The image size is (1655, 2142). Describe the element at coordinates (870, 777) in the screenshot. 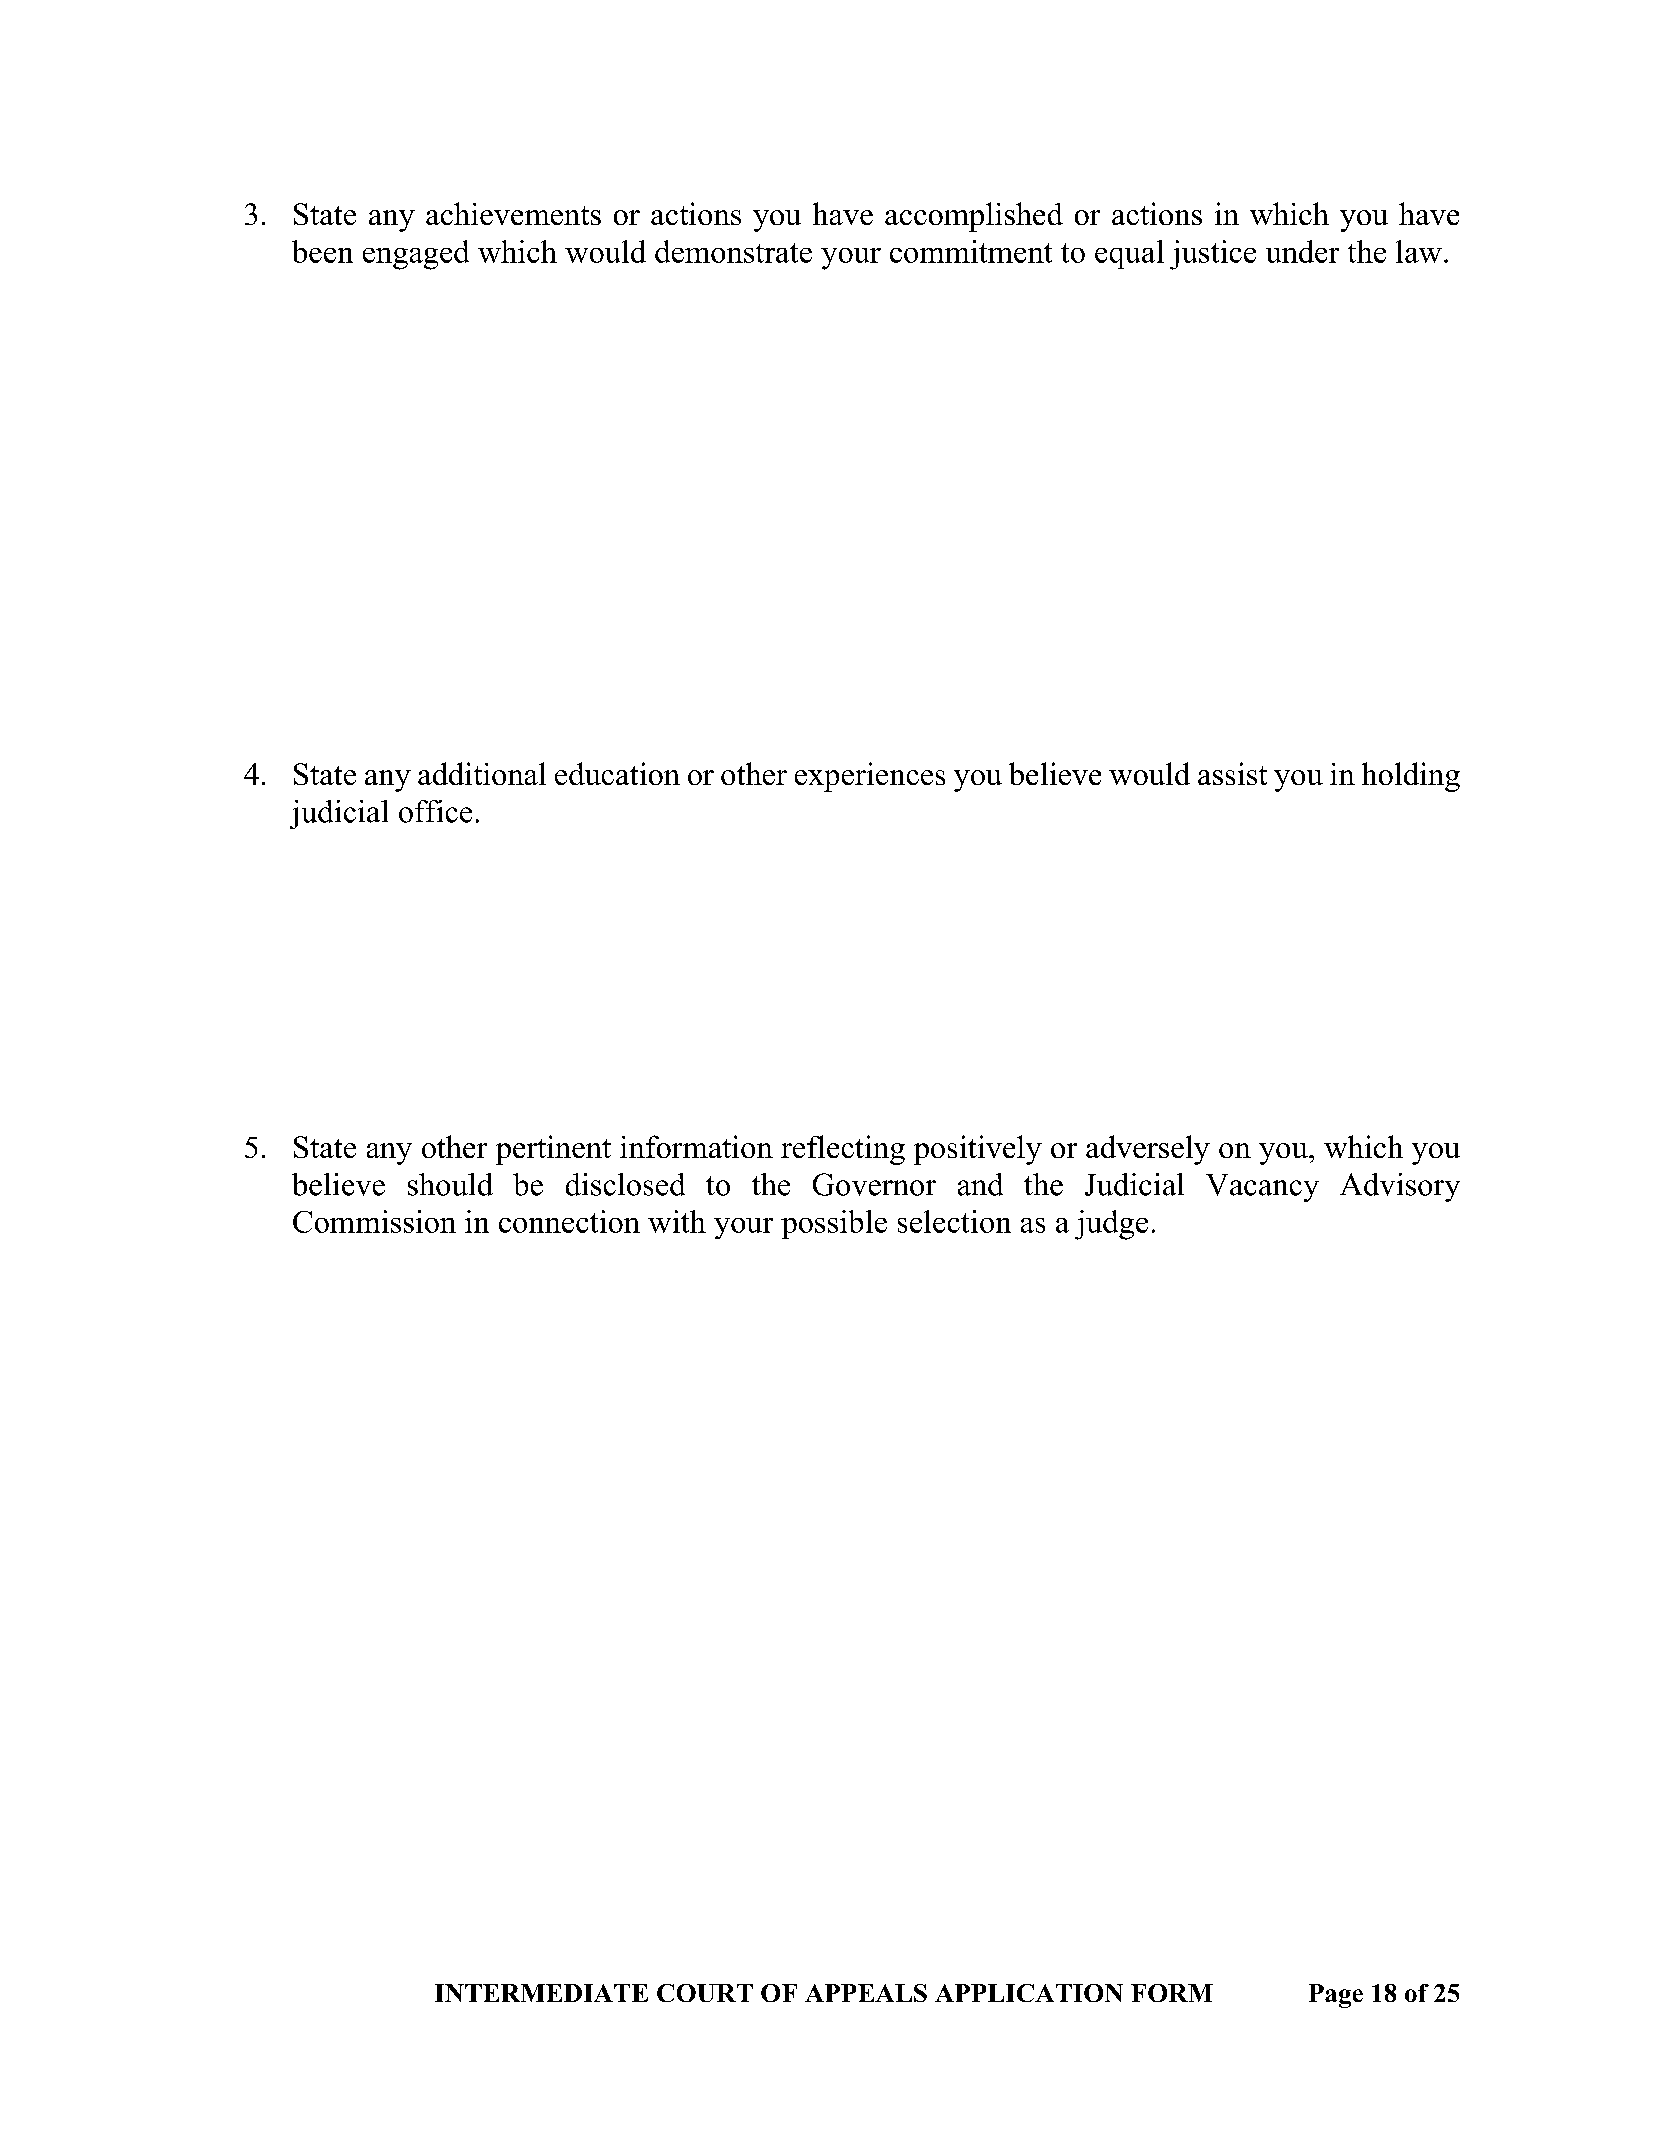

I see `experiences` at that location.
